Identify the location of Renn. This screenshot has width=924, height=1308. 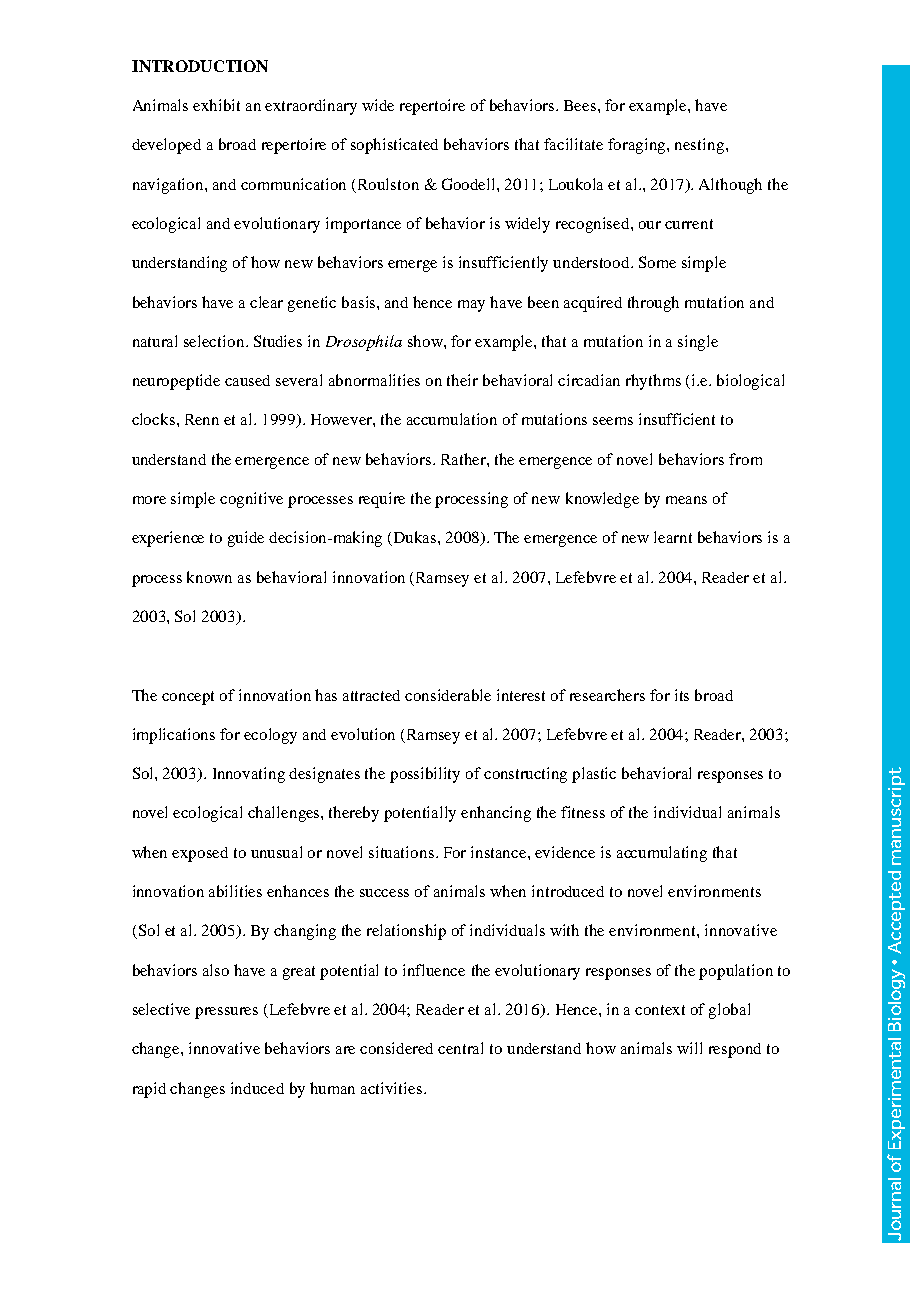
(202, 419).
